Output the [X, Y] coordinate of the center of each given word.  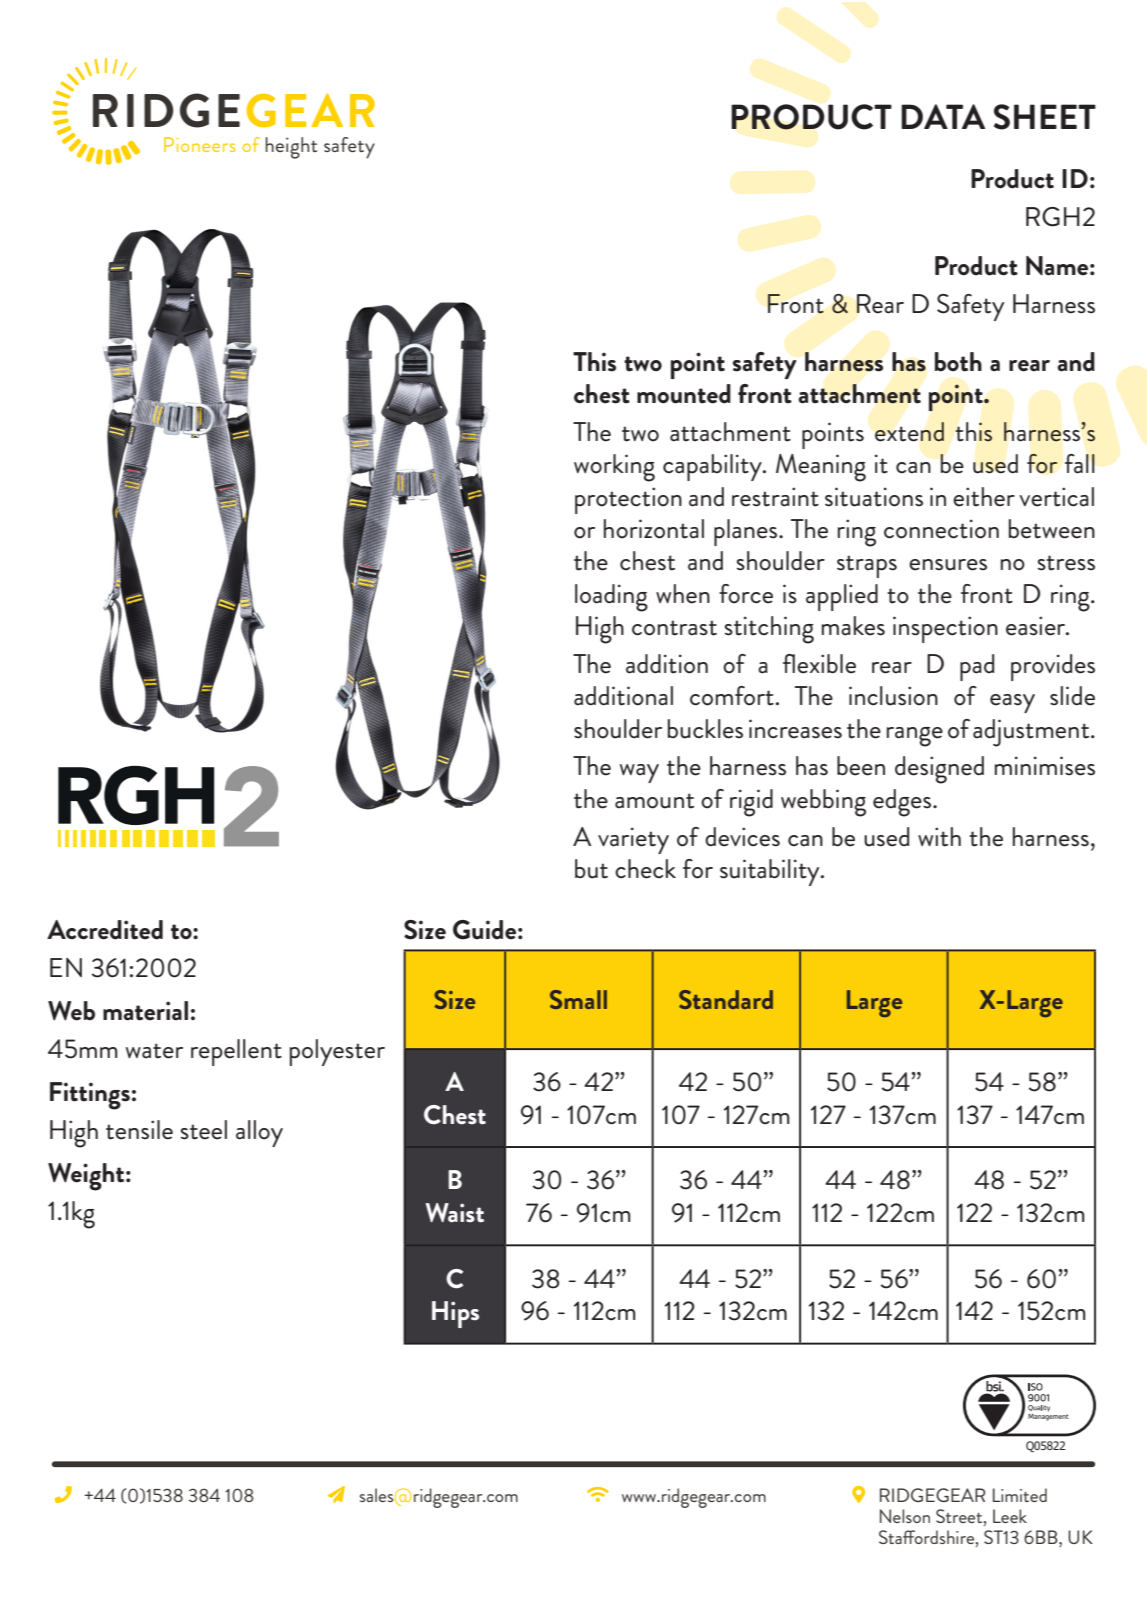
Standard [726, 999]
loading [611, 598]
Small [578, 999]
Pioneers [199, 144]
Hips [455, 1314]
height [291, 148]
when [683, 594]
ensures [948, 565]
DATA [943, 116]
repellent [236, 1052]
